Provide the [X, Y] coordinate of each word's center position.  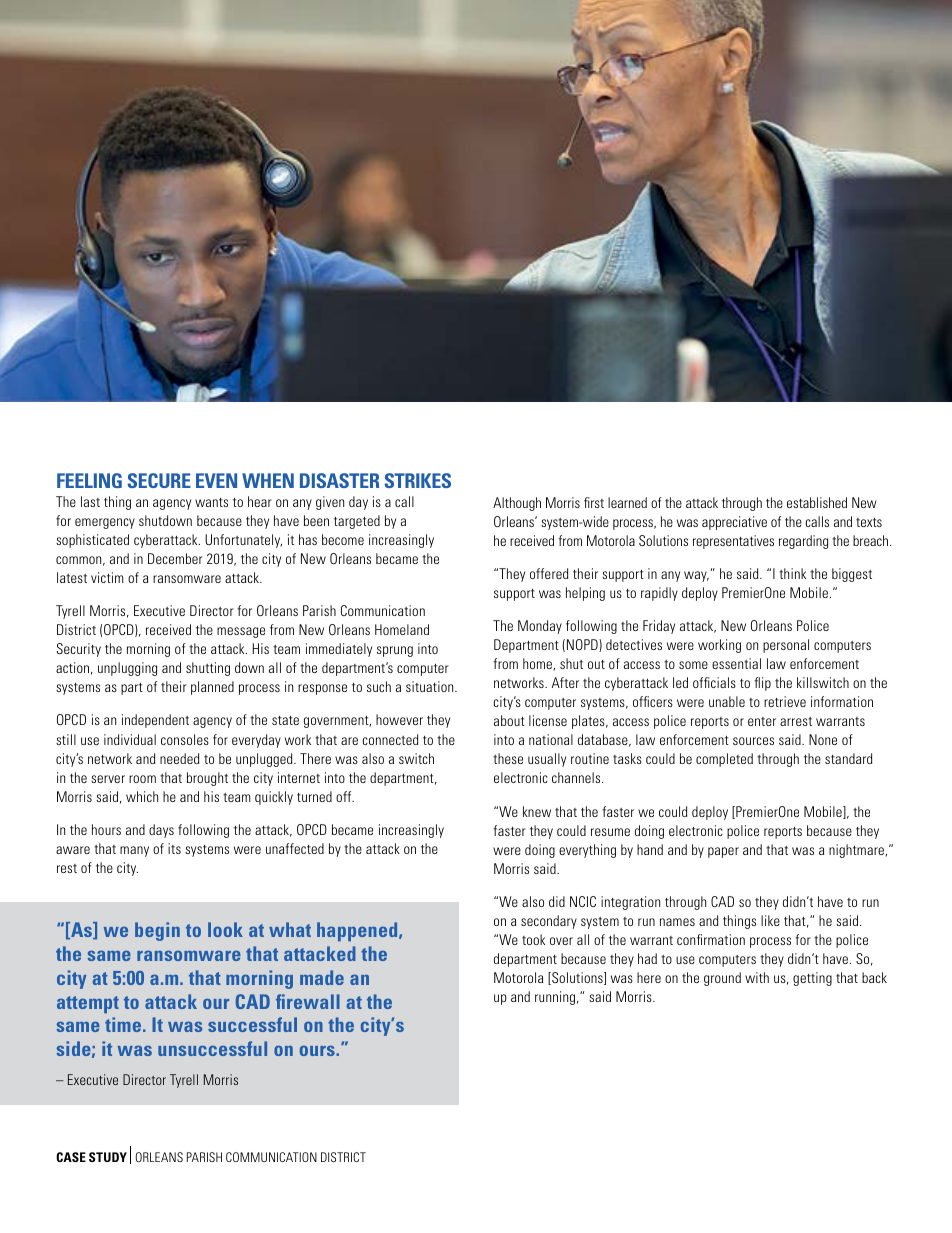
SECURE [159, 480]
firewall [308, 1001]
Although [517, 504]
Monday [540, 627]
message [241, 632]
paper [723, 852]
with [757, 977]
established [817, 502]
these [508, 758]
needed [179, 758]
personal [786, 646]
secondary [549, 922]
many [134, 851]
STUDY [108, 1157]
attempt [88, 1004]
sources [753, 741]
